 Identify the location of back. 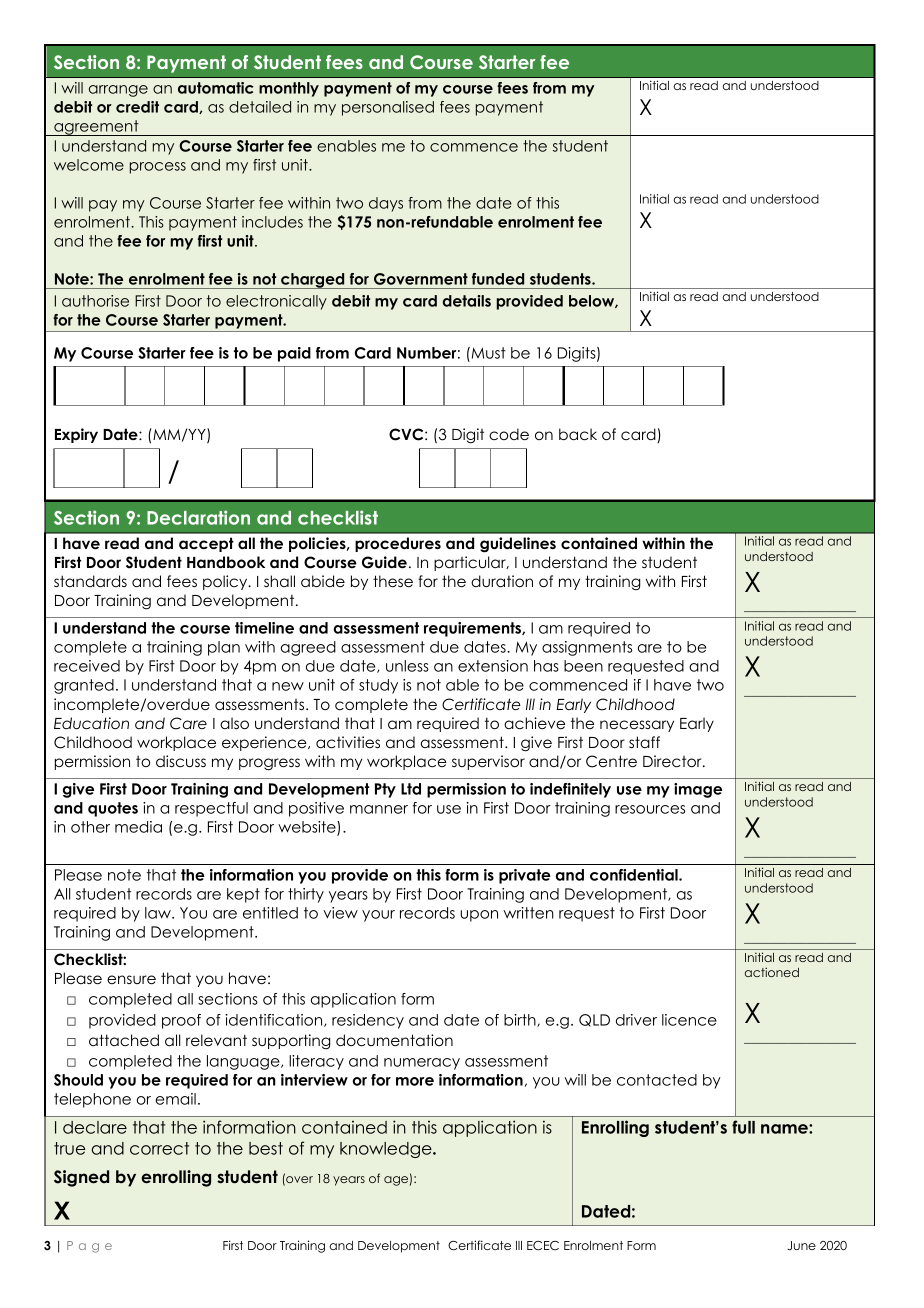
(578, 434).
